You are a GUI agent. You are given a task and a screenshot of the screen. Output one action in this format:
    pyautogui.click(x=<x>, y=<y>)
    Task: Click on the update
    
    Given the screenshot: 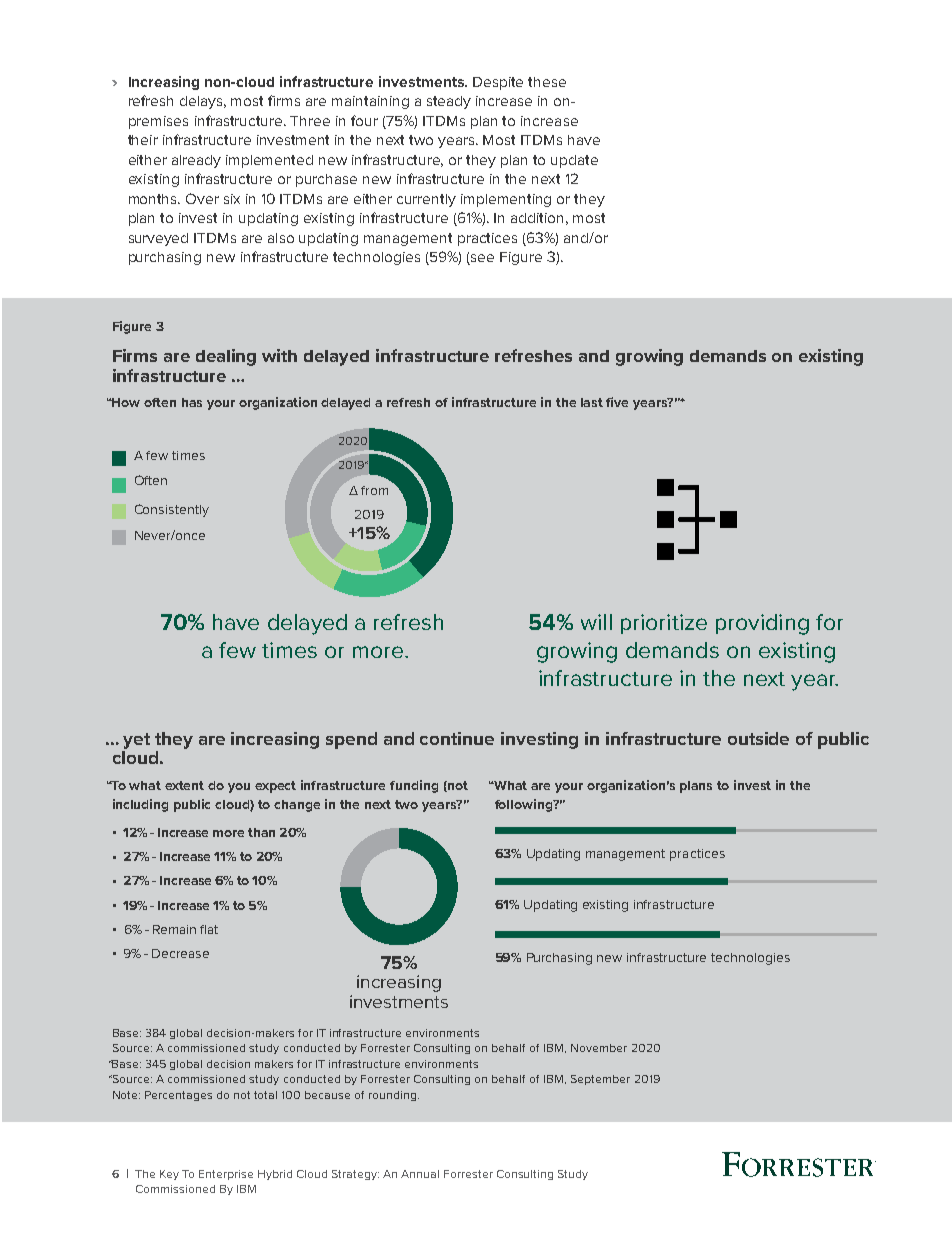 What is the action you would take?
    pyautogui.click(x=574, y=161)
